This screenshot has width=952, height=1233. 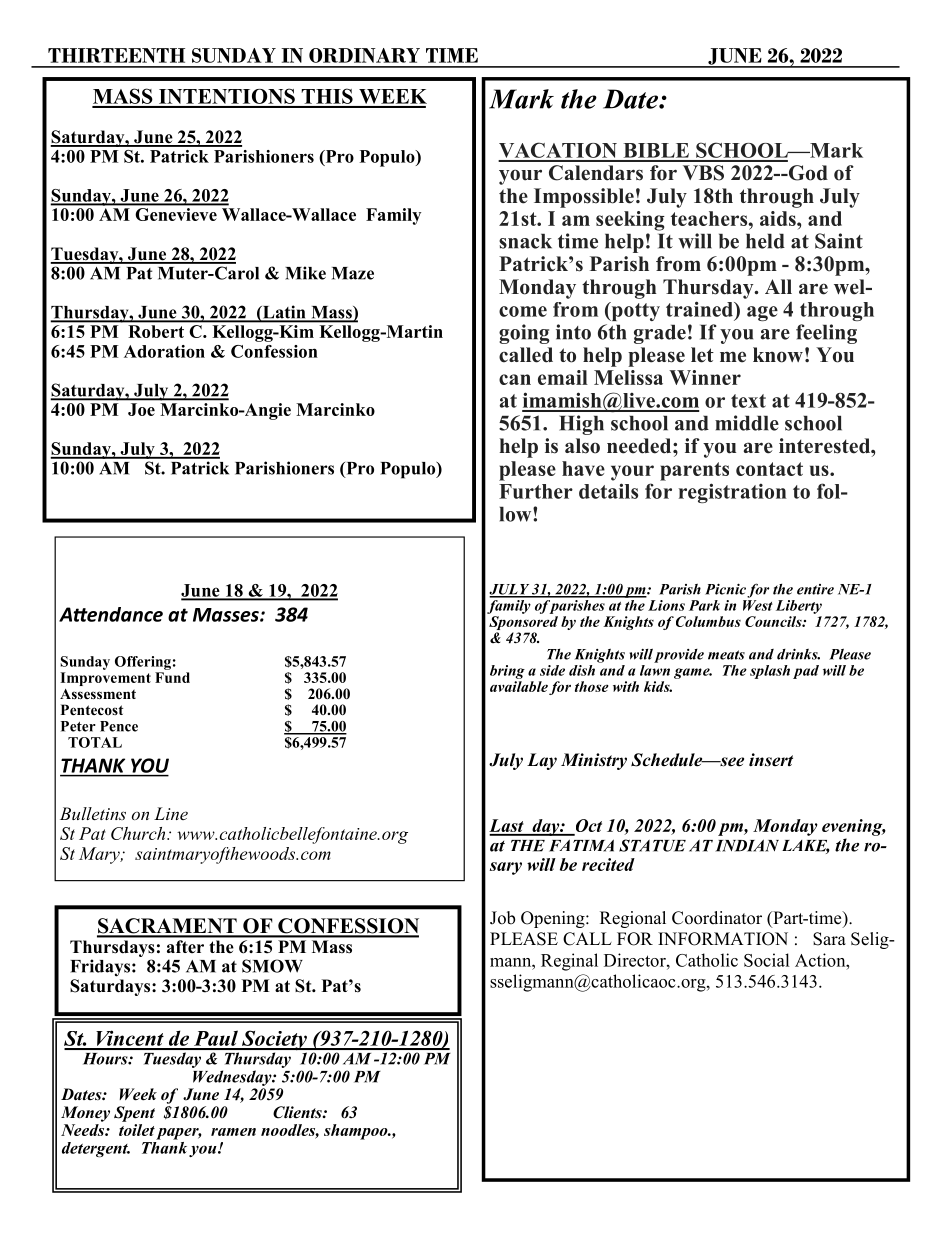 What do you see at coordinates (758, 605) in the screenshot?
I see `West` at bounding box center [758, 605].
